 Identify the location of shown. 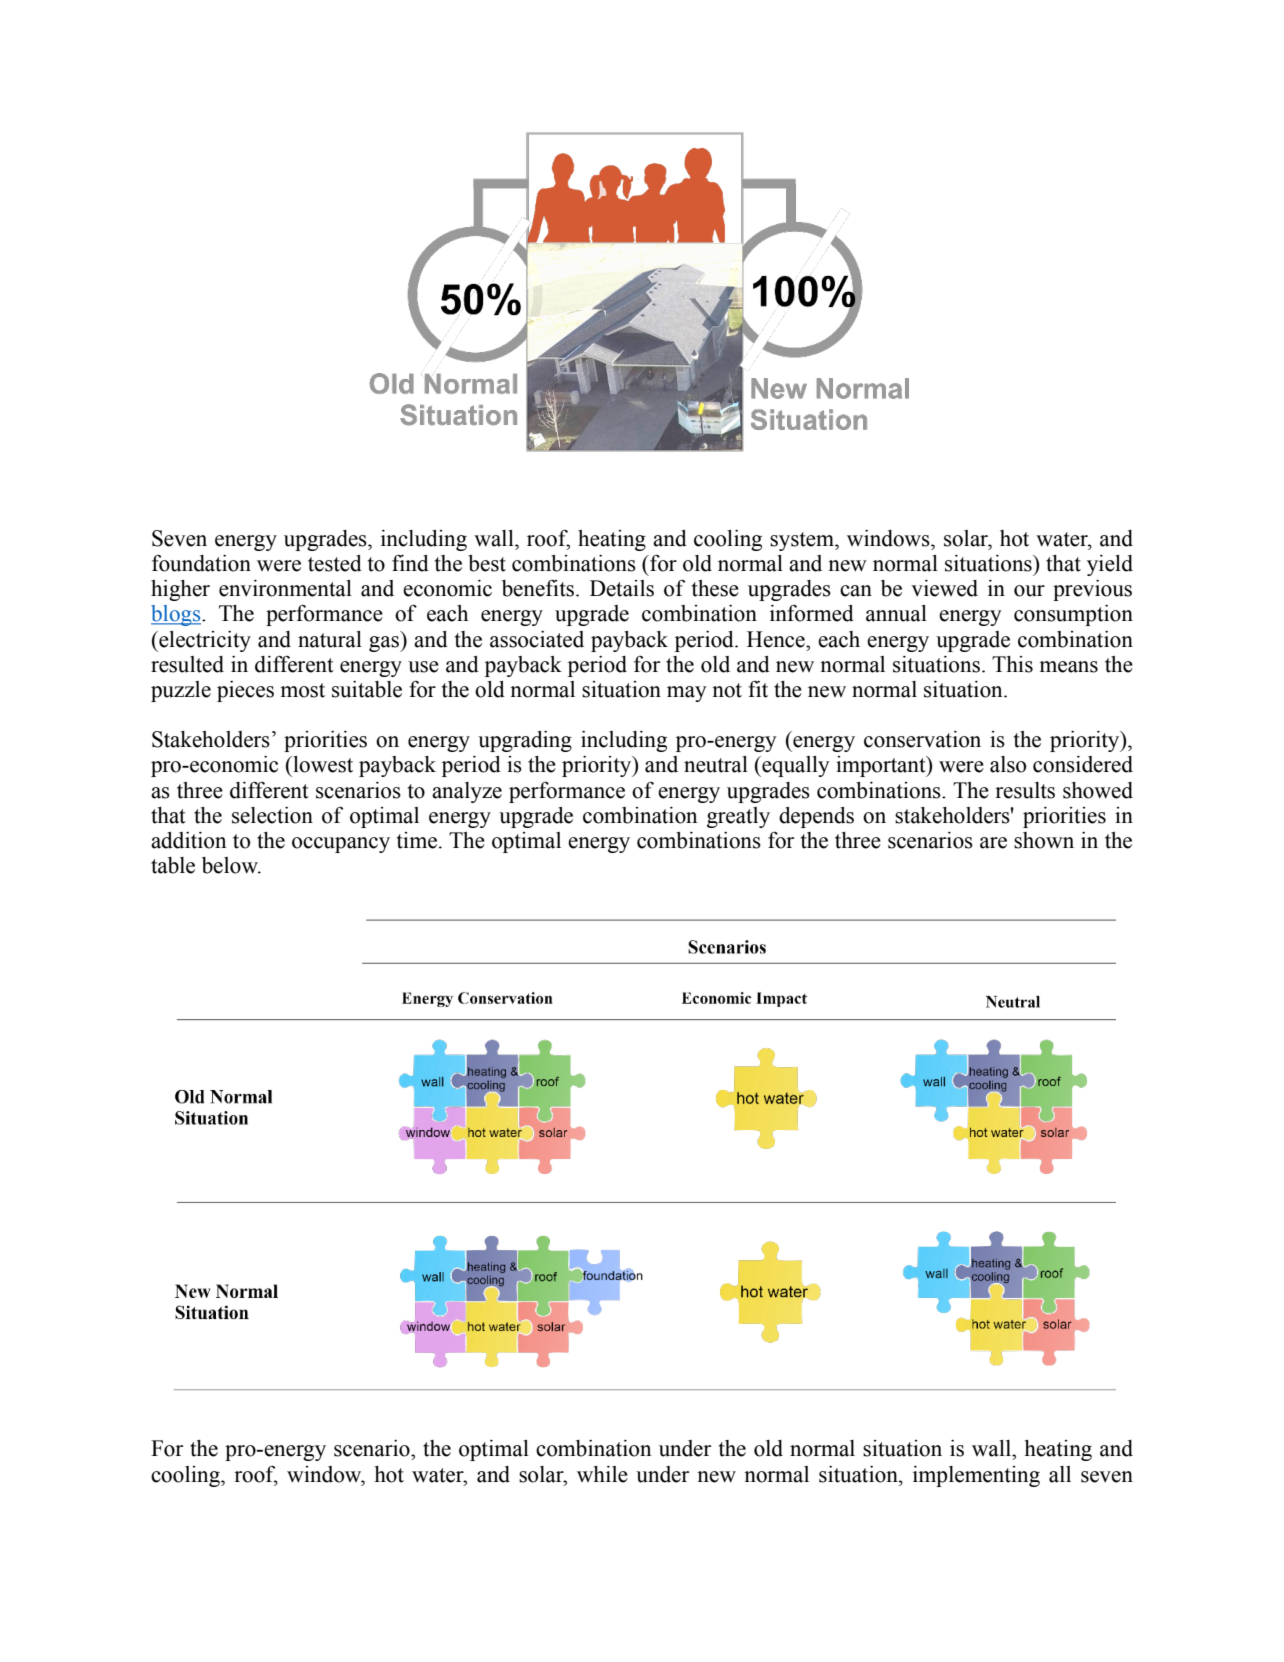
(1044, 840).
